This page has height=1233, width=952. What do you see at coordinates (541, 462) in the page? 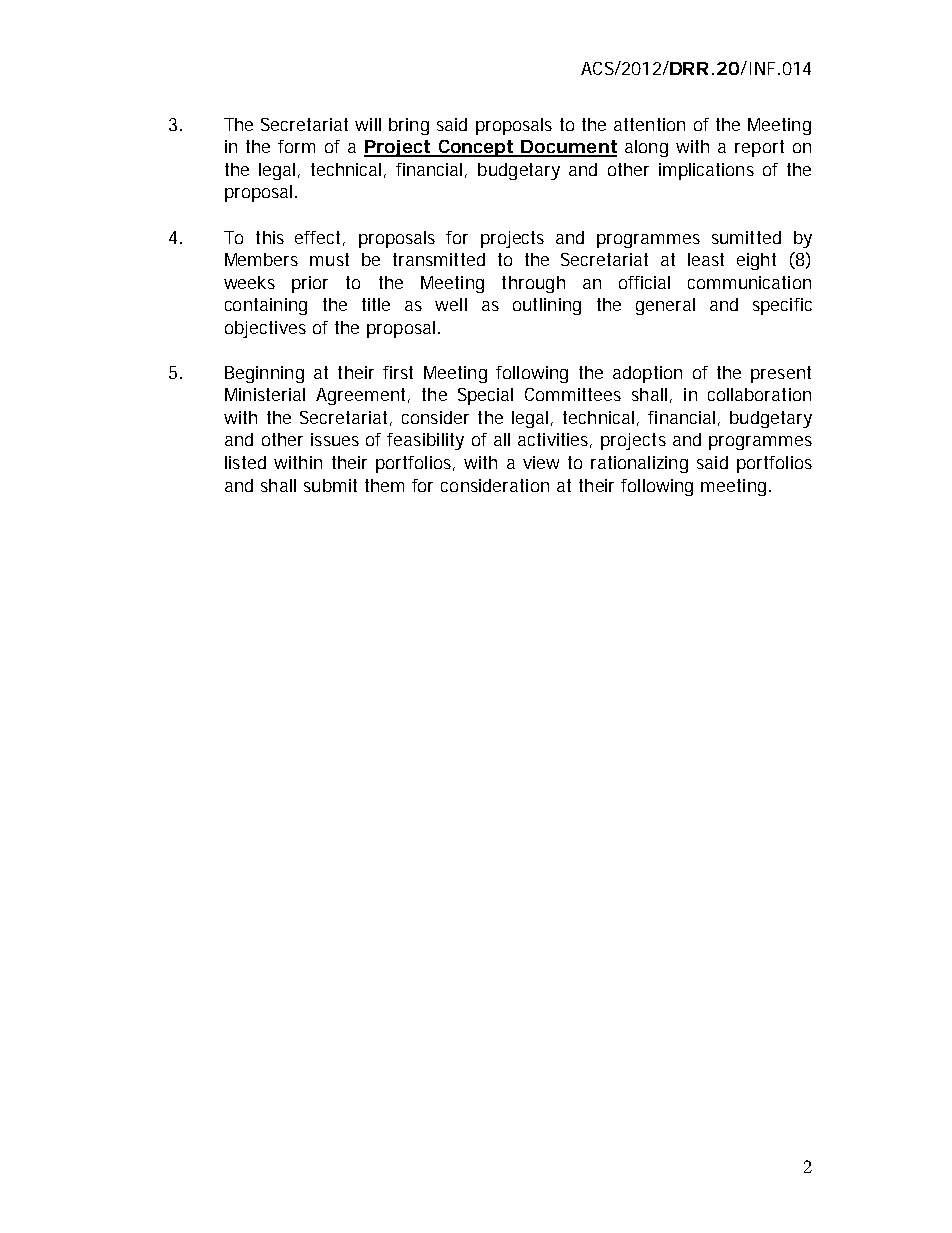
I see `view` at bounding box center [541, 462].
